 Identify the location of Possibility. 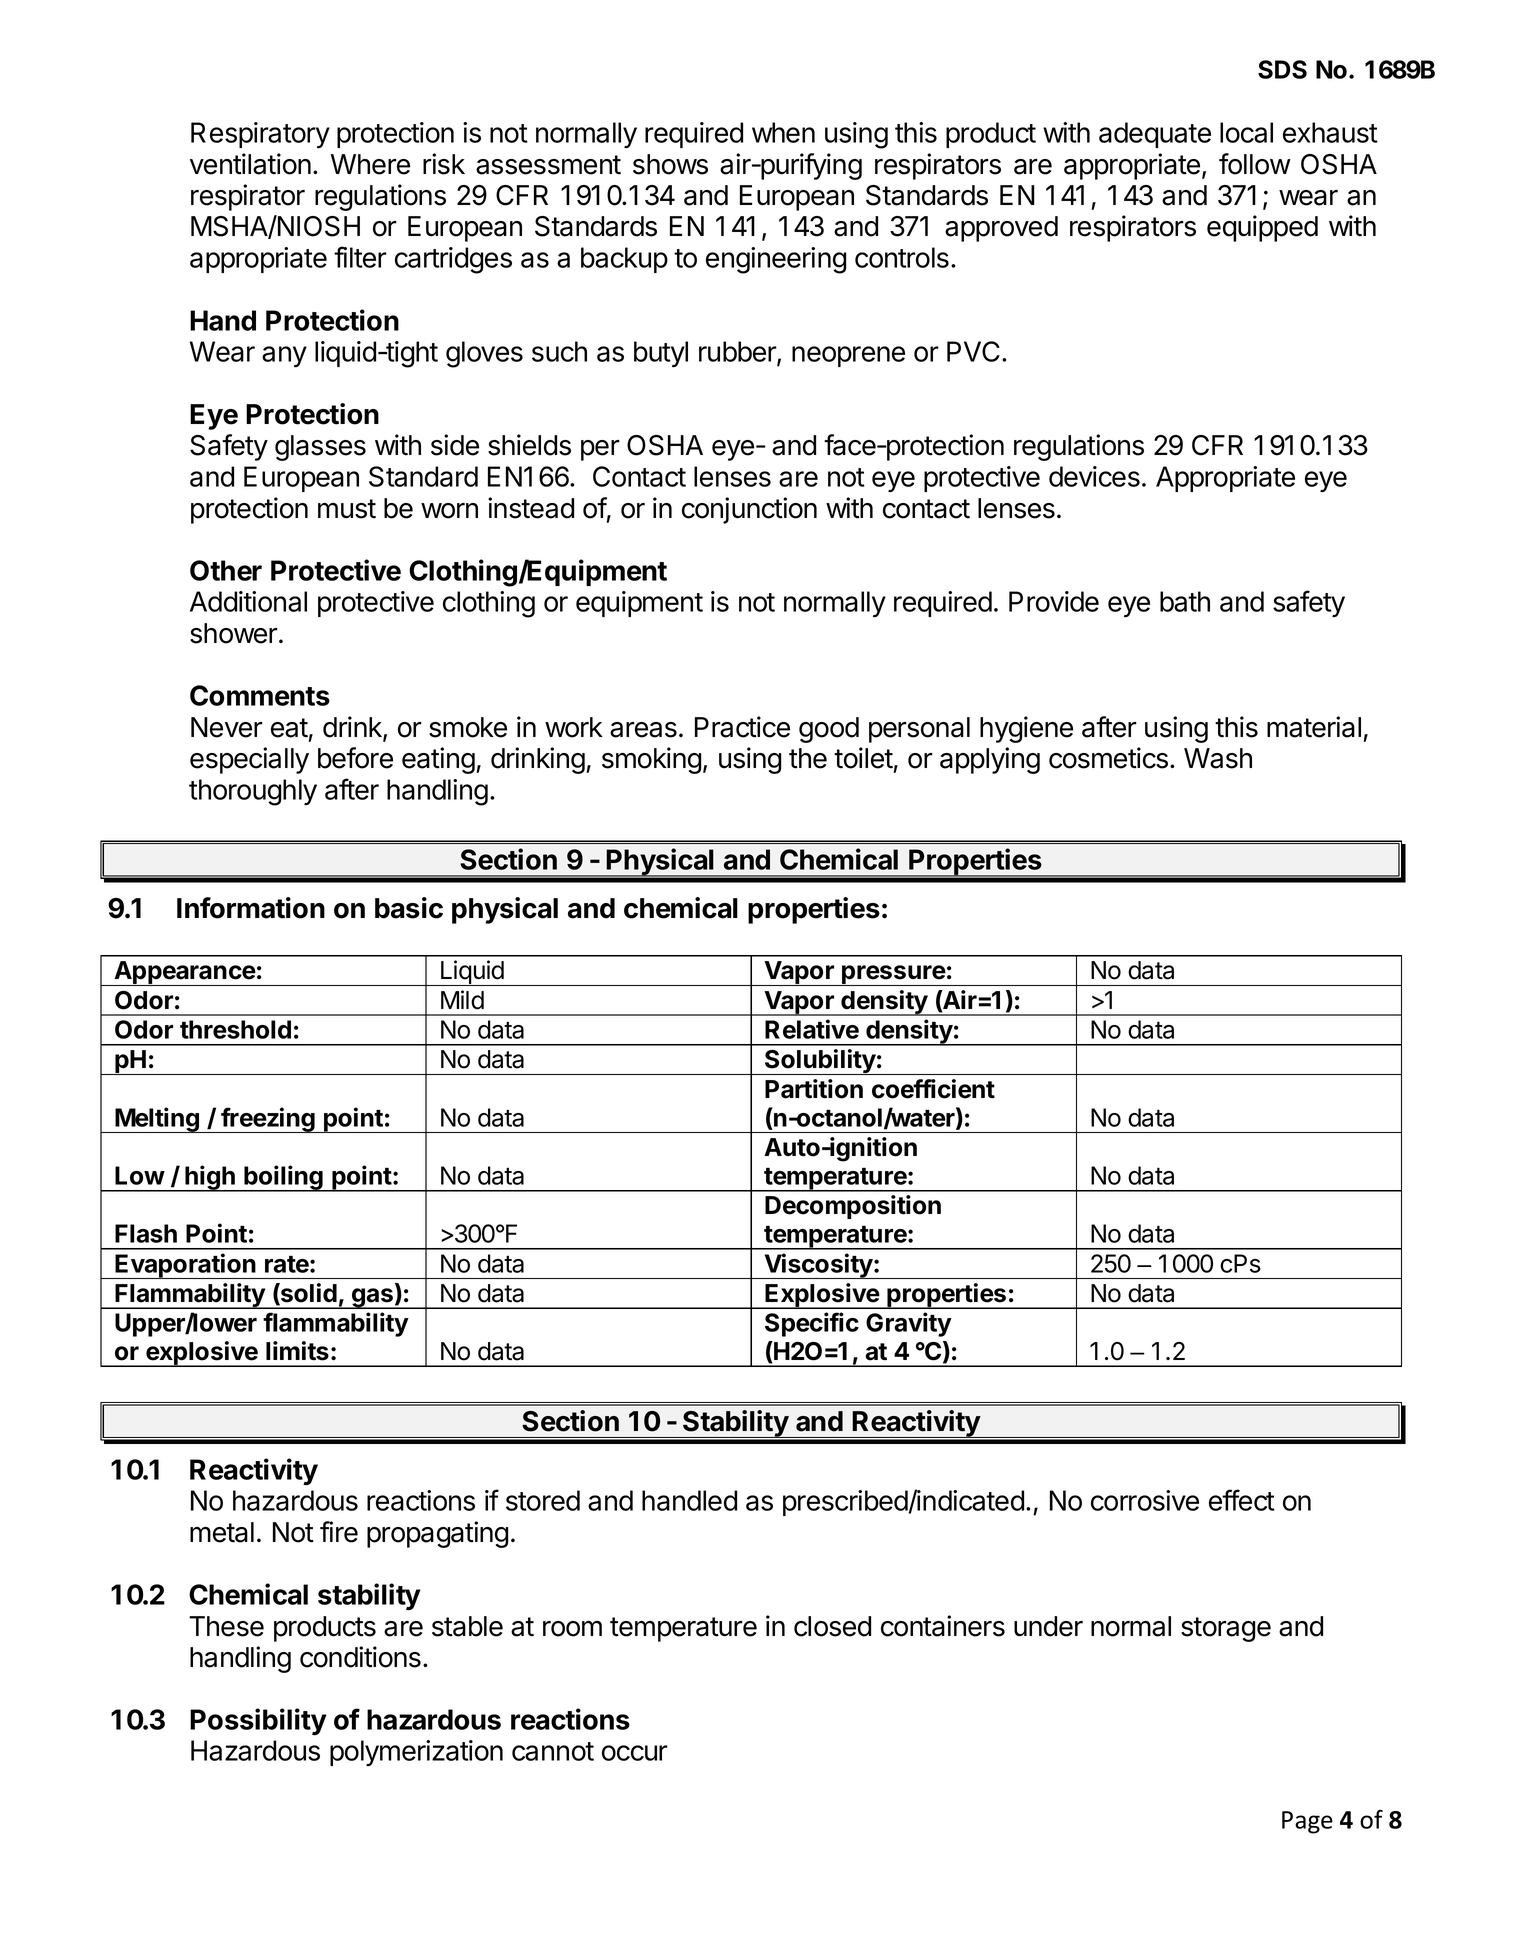
(258, 1722).
